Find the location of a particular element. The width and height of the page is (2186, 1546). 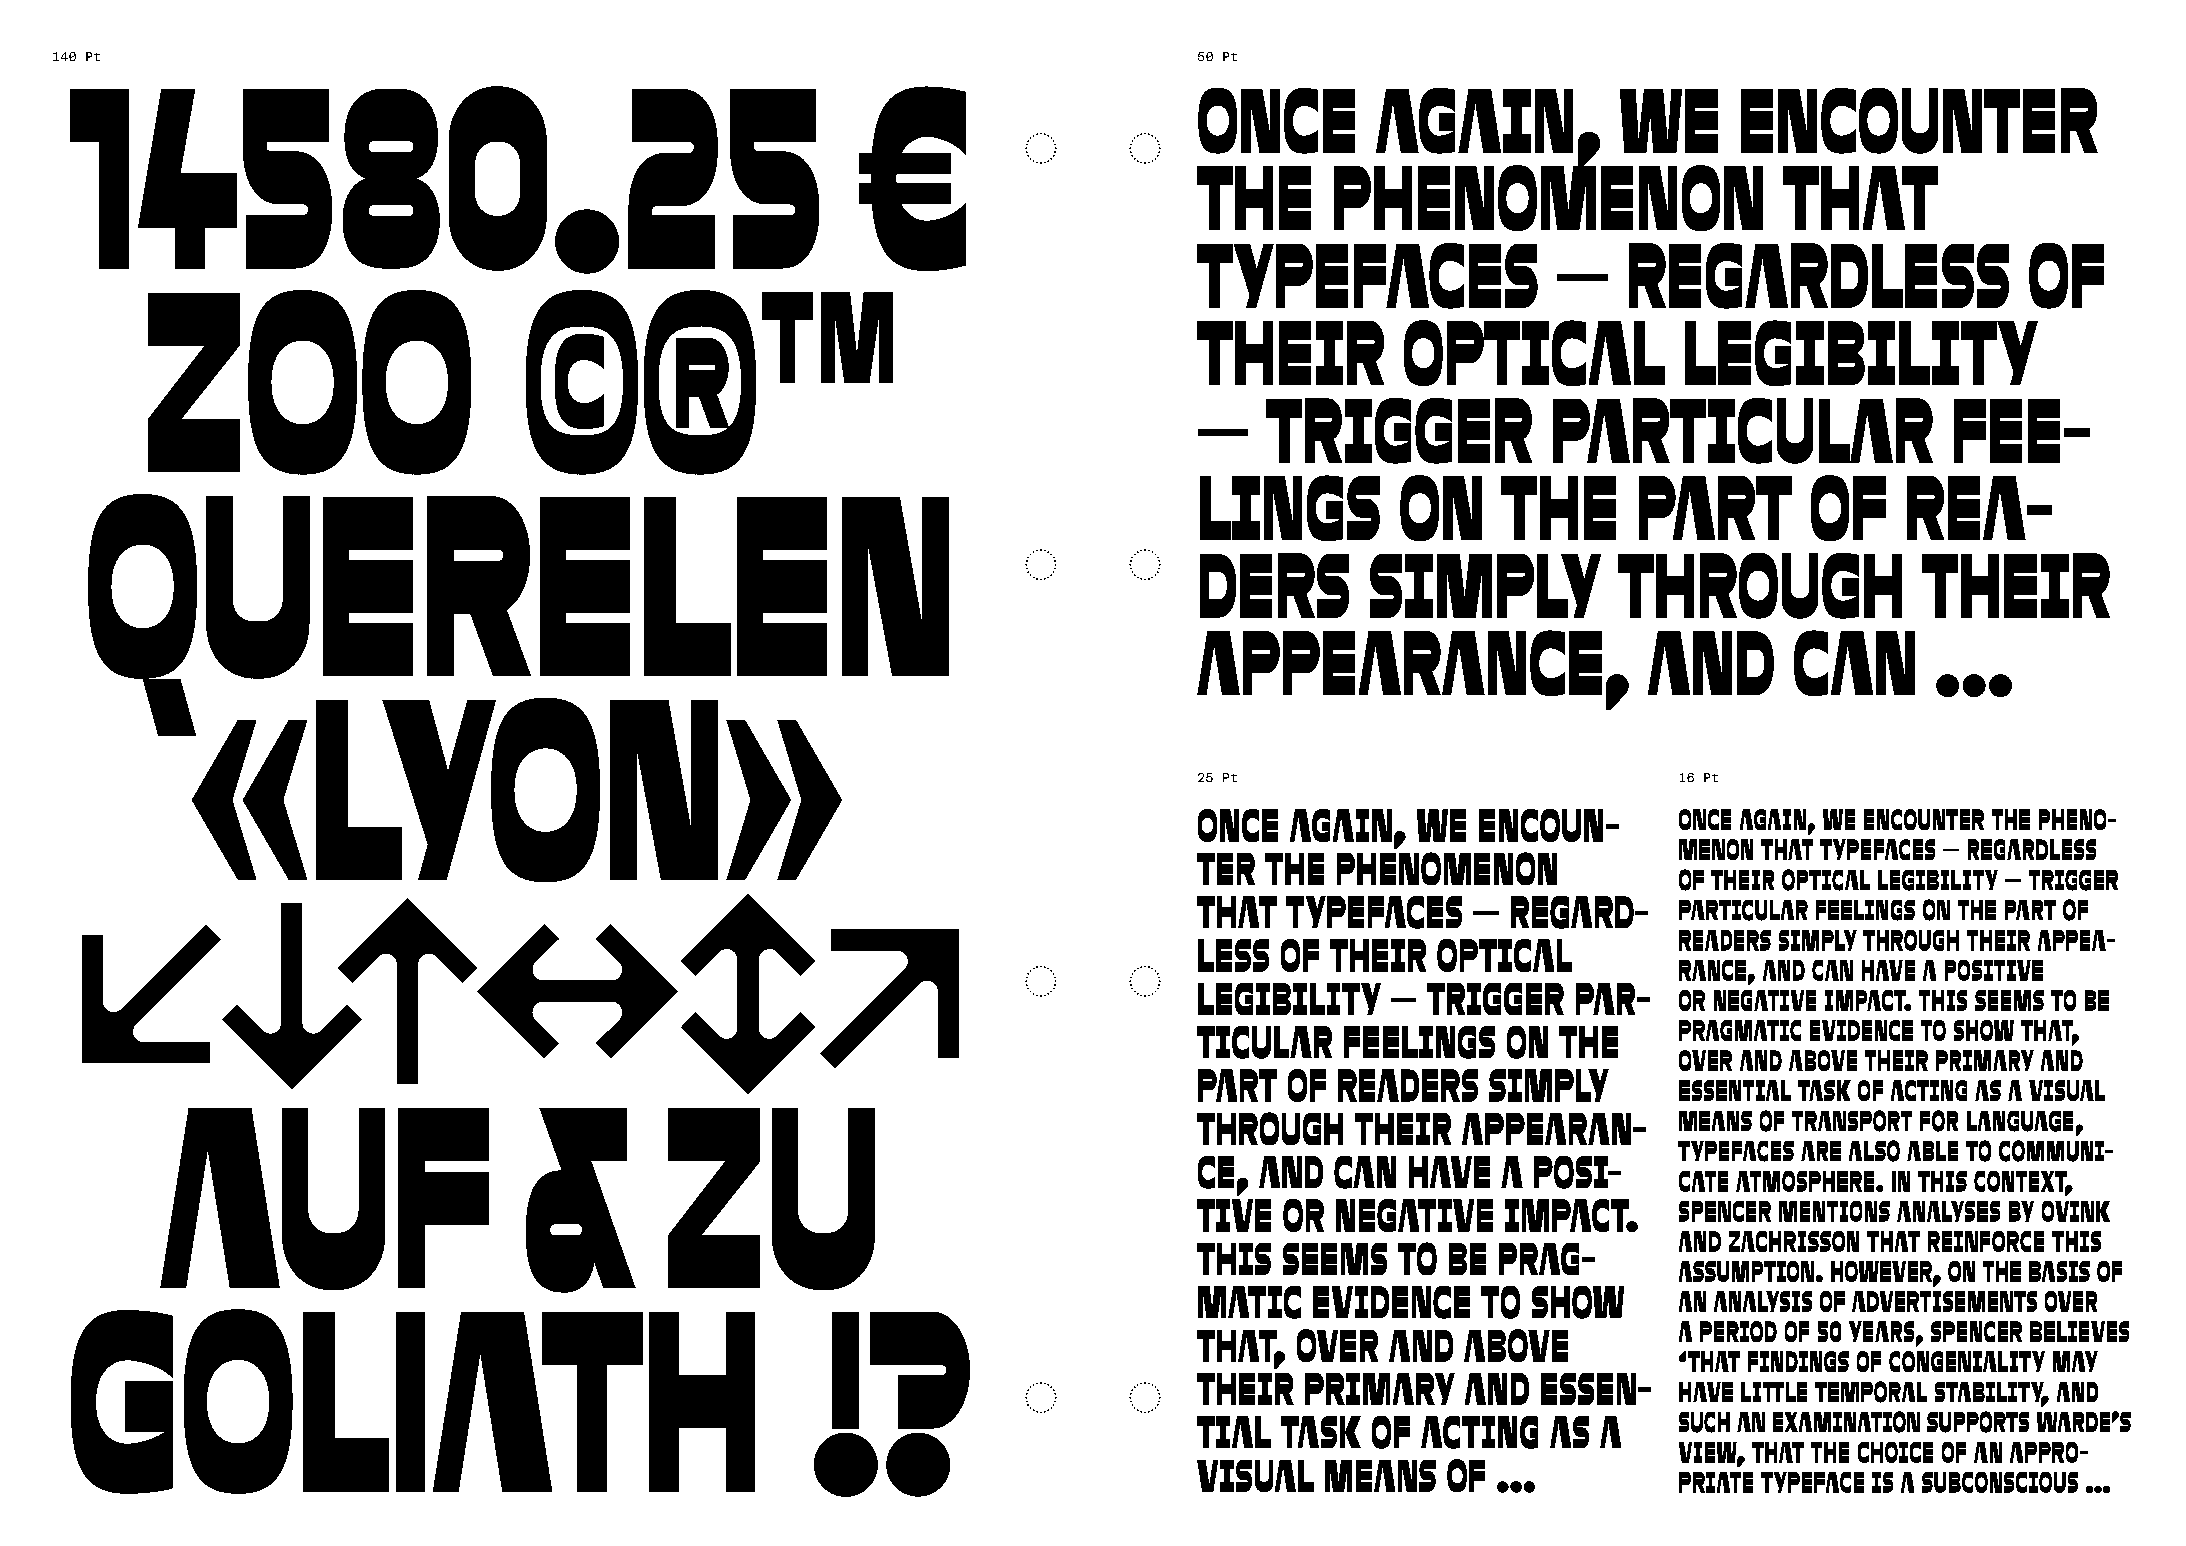

also is located at coordinates (1874, 1151).
